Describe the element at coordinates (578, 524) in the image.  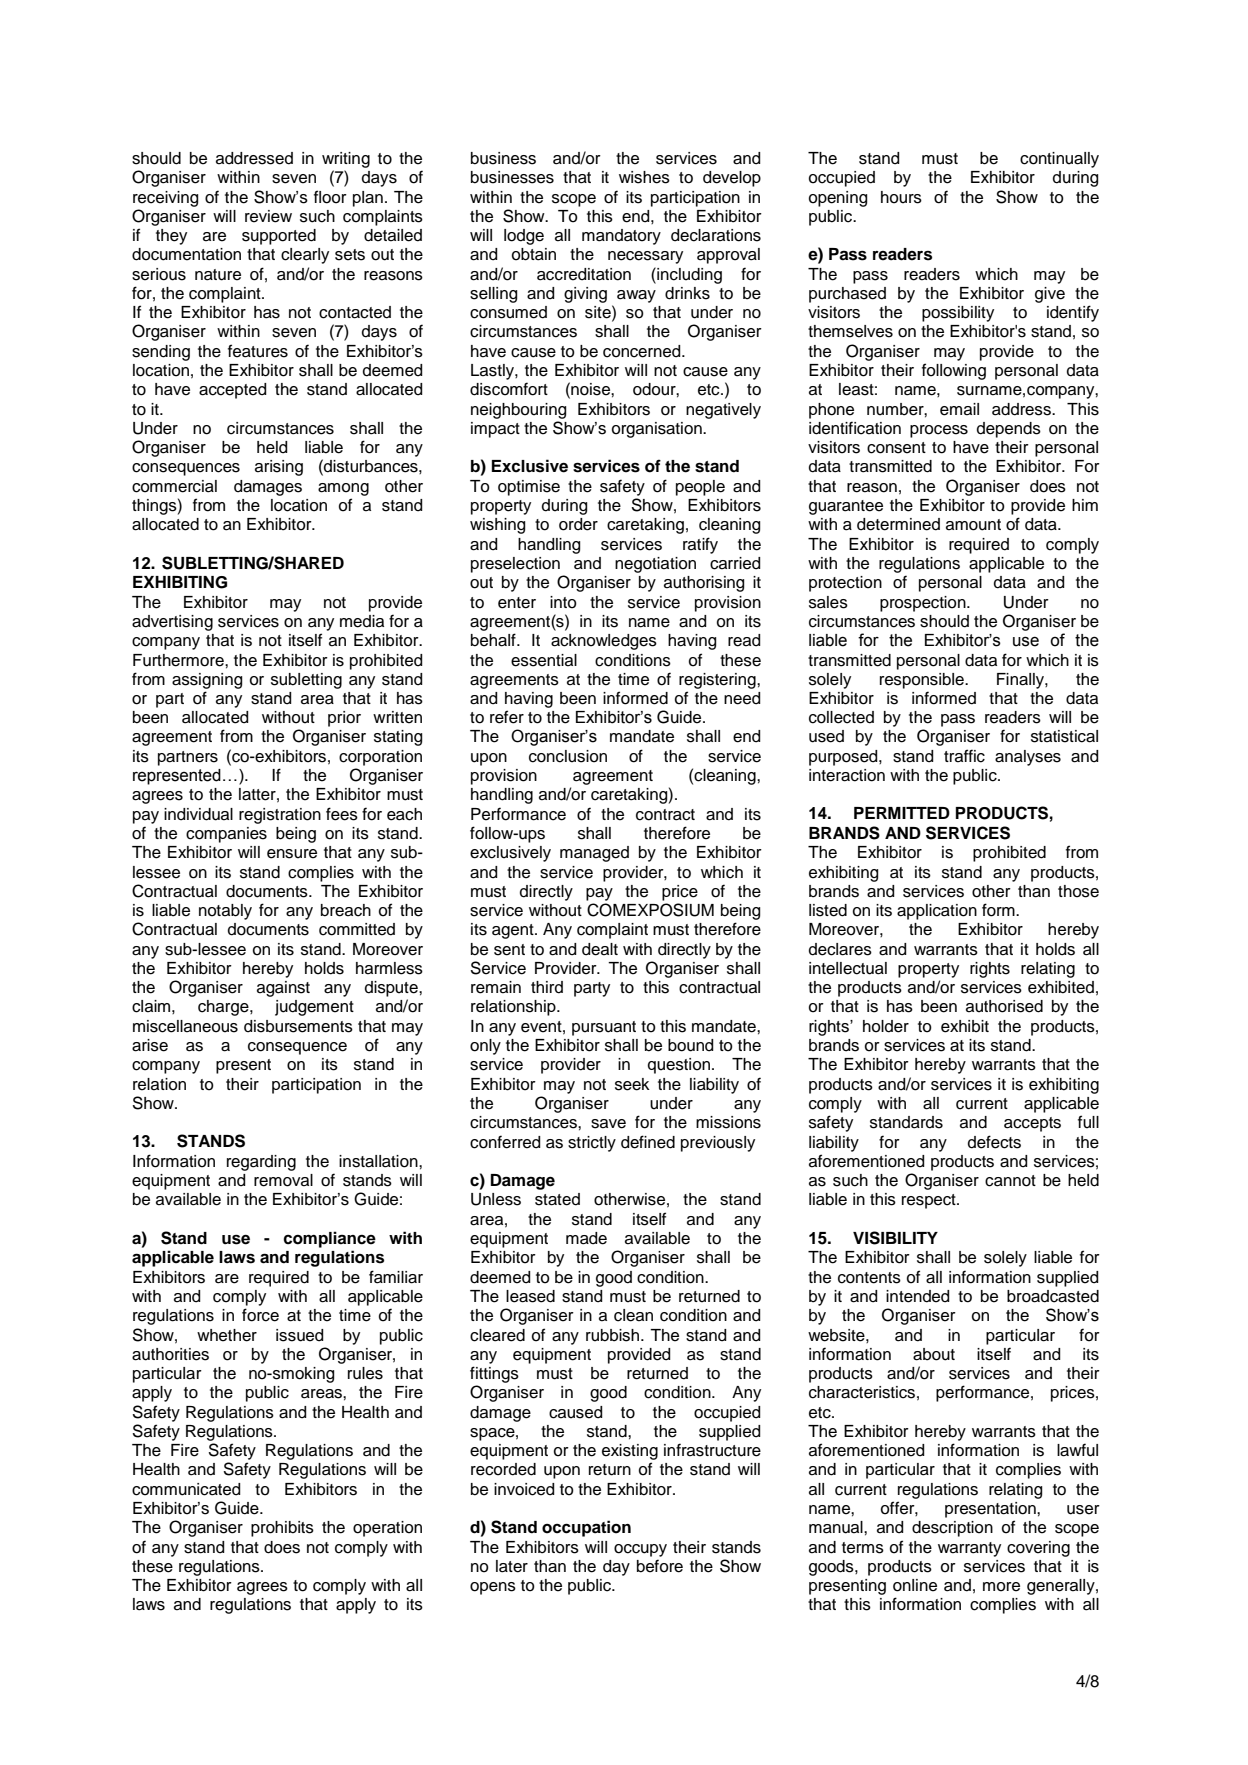
I see `order` at that location.
